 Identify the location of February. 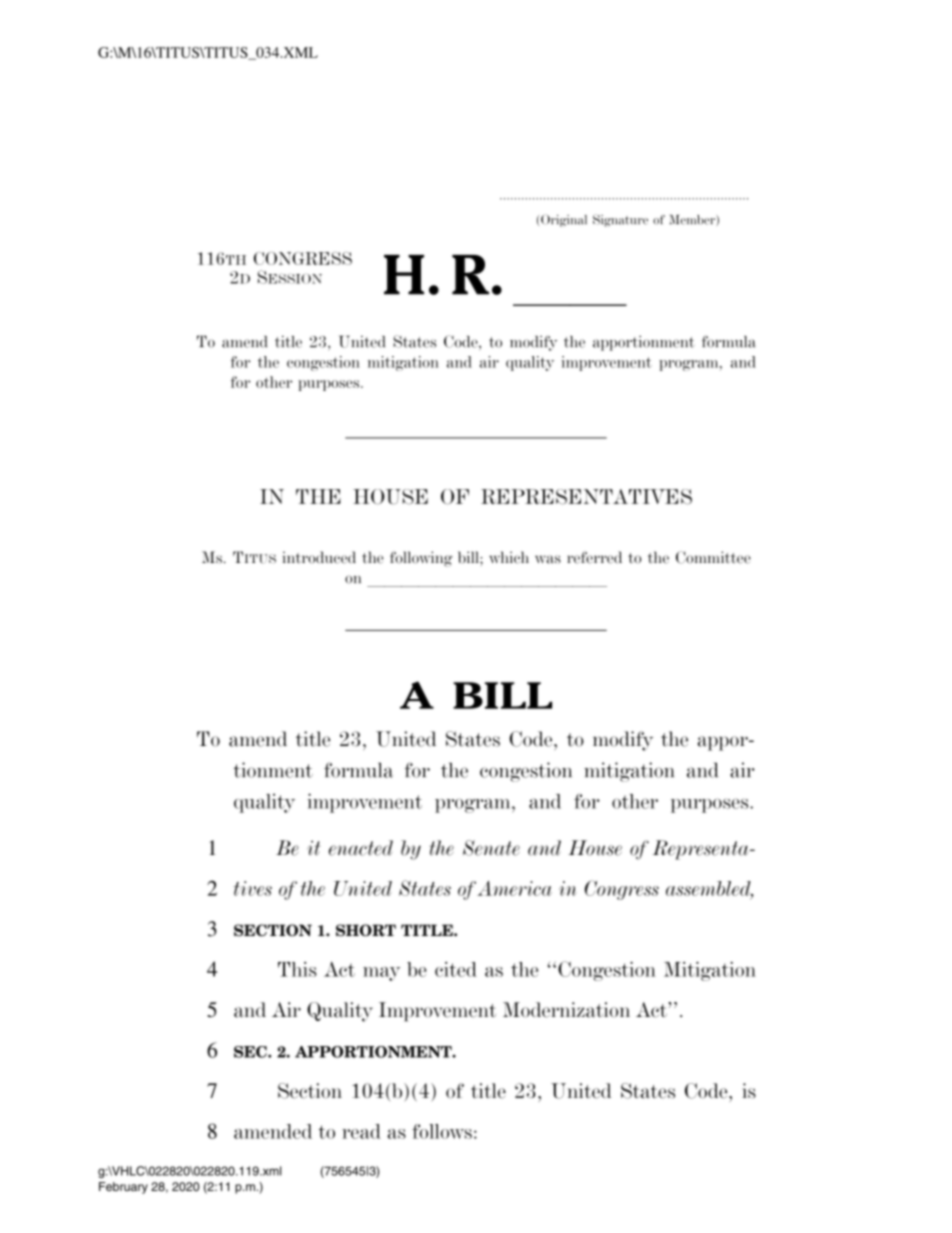
(123, 1188).
